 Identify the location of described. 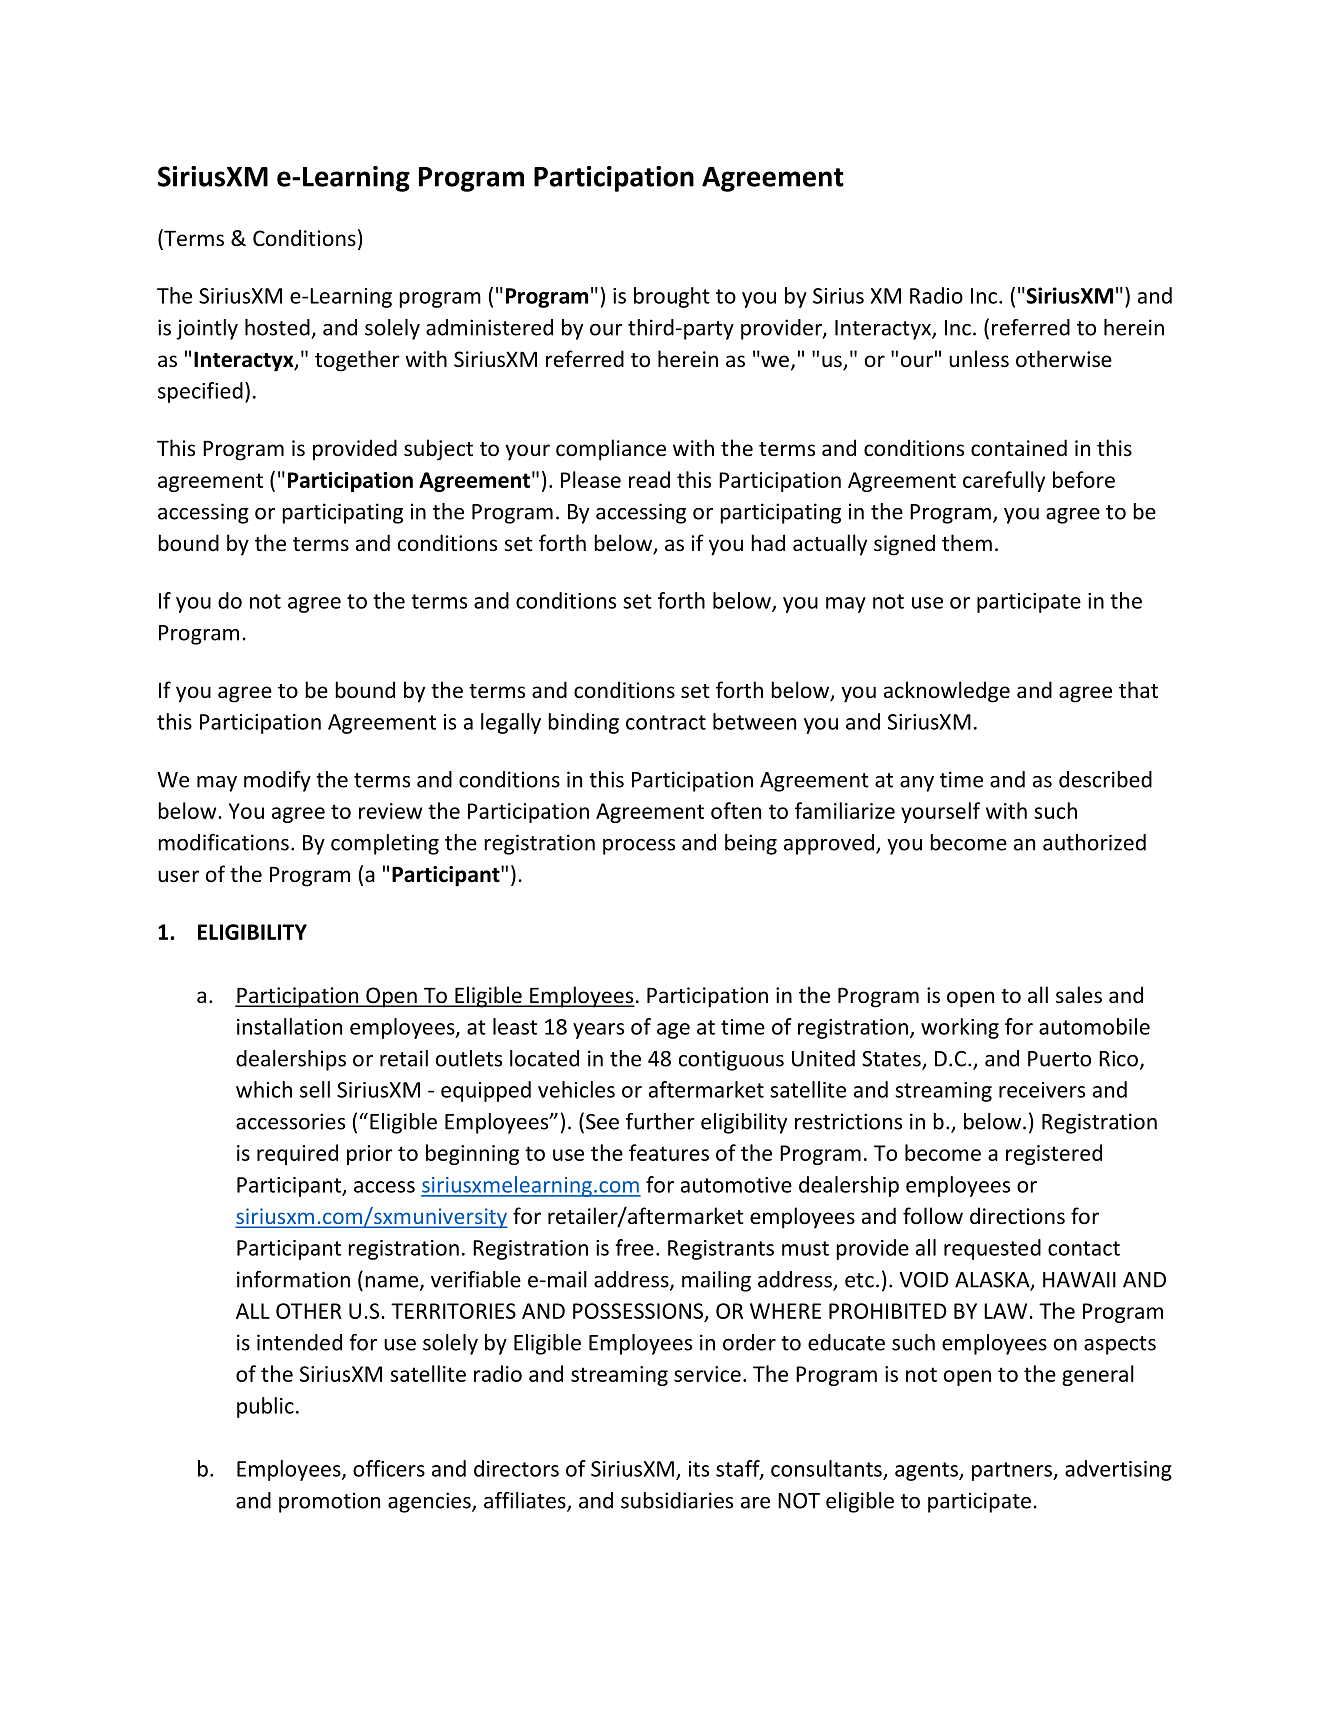
(1105, 779).
